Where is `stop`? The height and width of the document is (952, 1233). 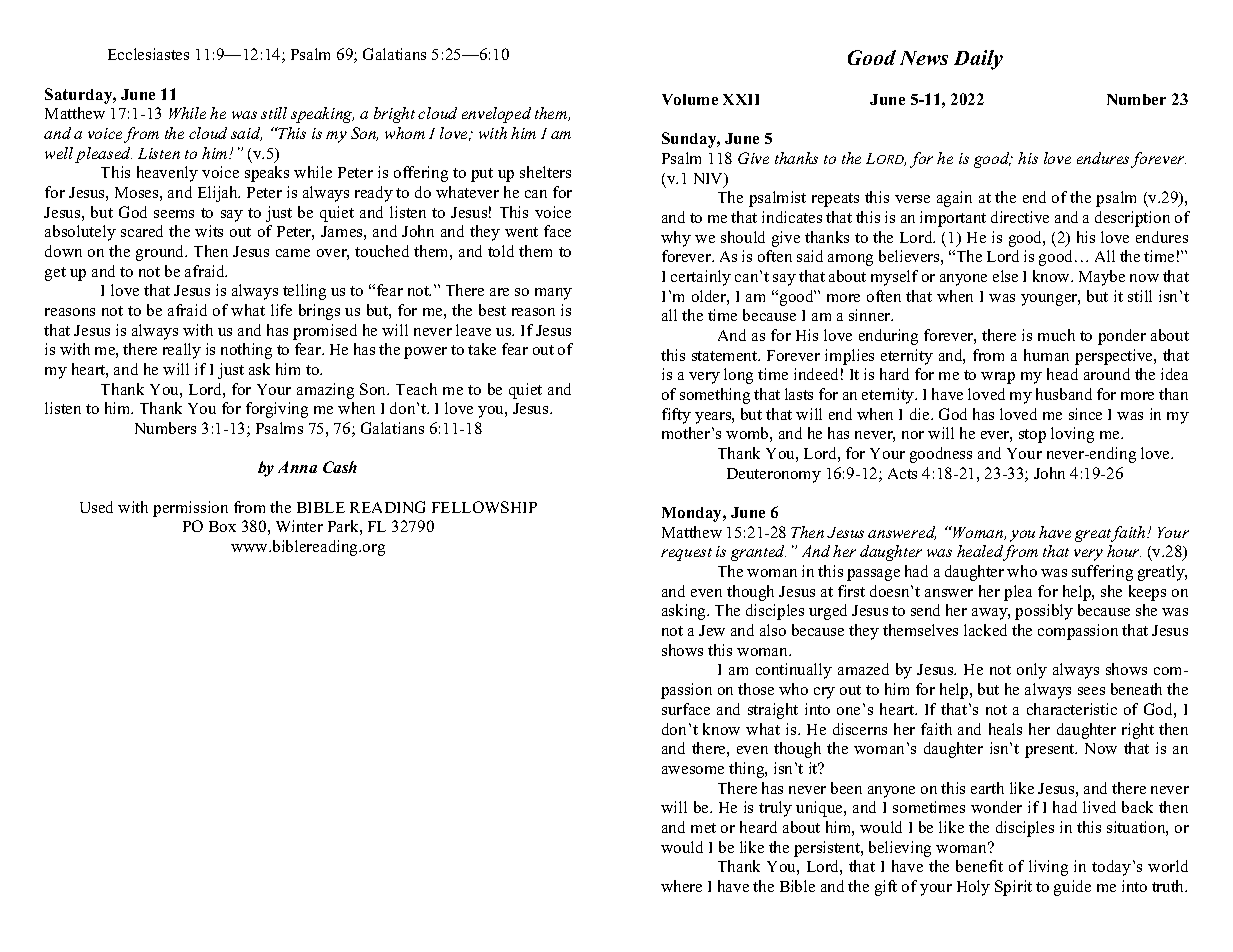
stop is located at coordinates (1032, 436).
